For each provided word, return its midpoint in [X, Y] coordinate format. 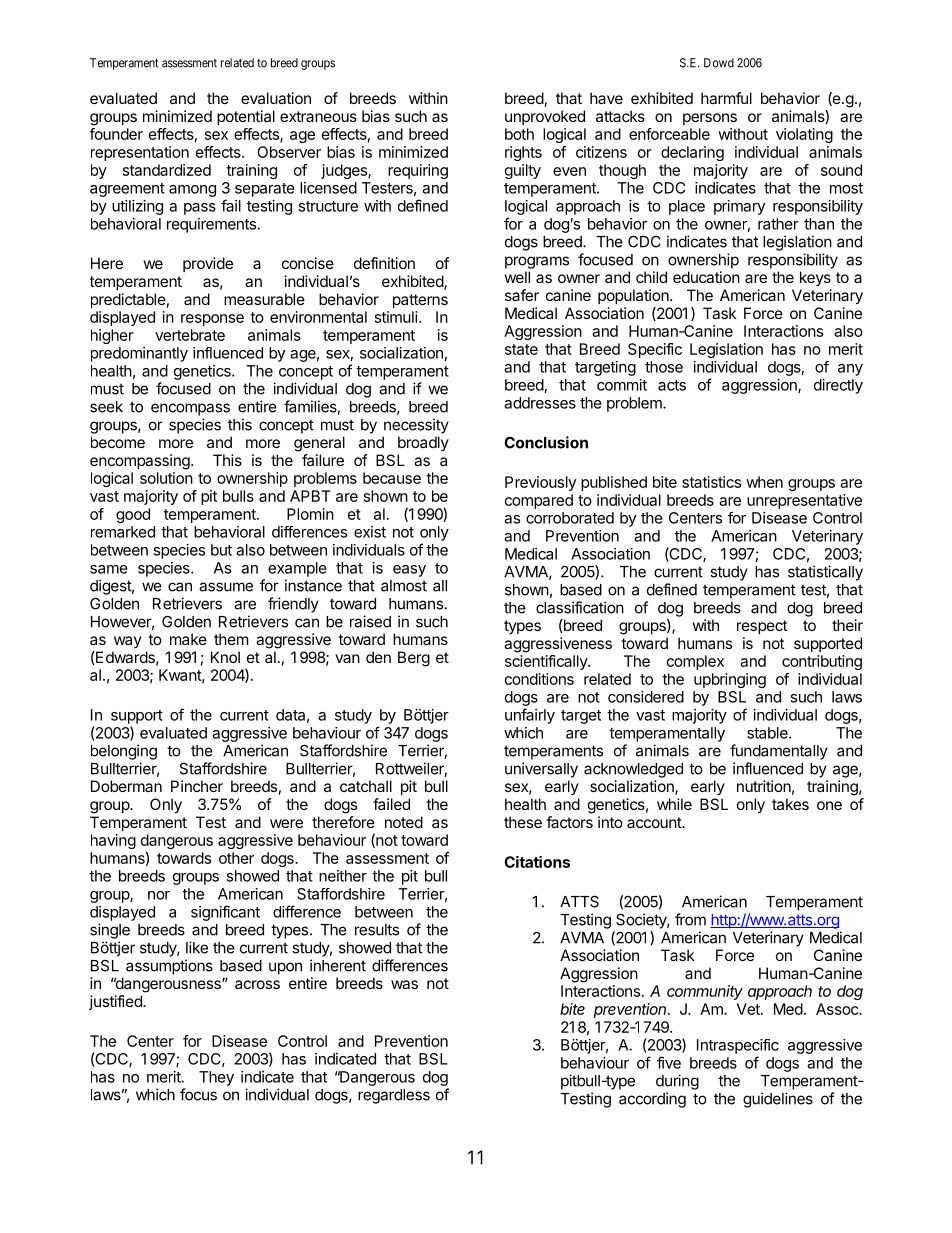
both [519, 134]
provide [208, 264]
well [517, 277]
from [690, 919]
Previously [540, 483]
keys [815, 278]
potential [246, 117]
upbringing [730, 680]
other [236, 858]
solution [166, 478]
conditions [539, 679]
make [188, 639]
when [764, 482]
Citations [537, 862]
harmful [726, 98]
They [216, 1078]
